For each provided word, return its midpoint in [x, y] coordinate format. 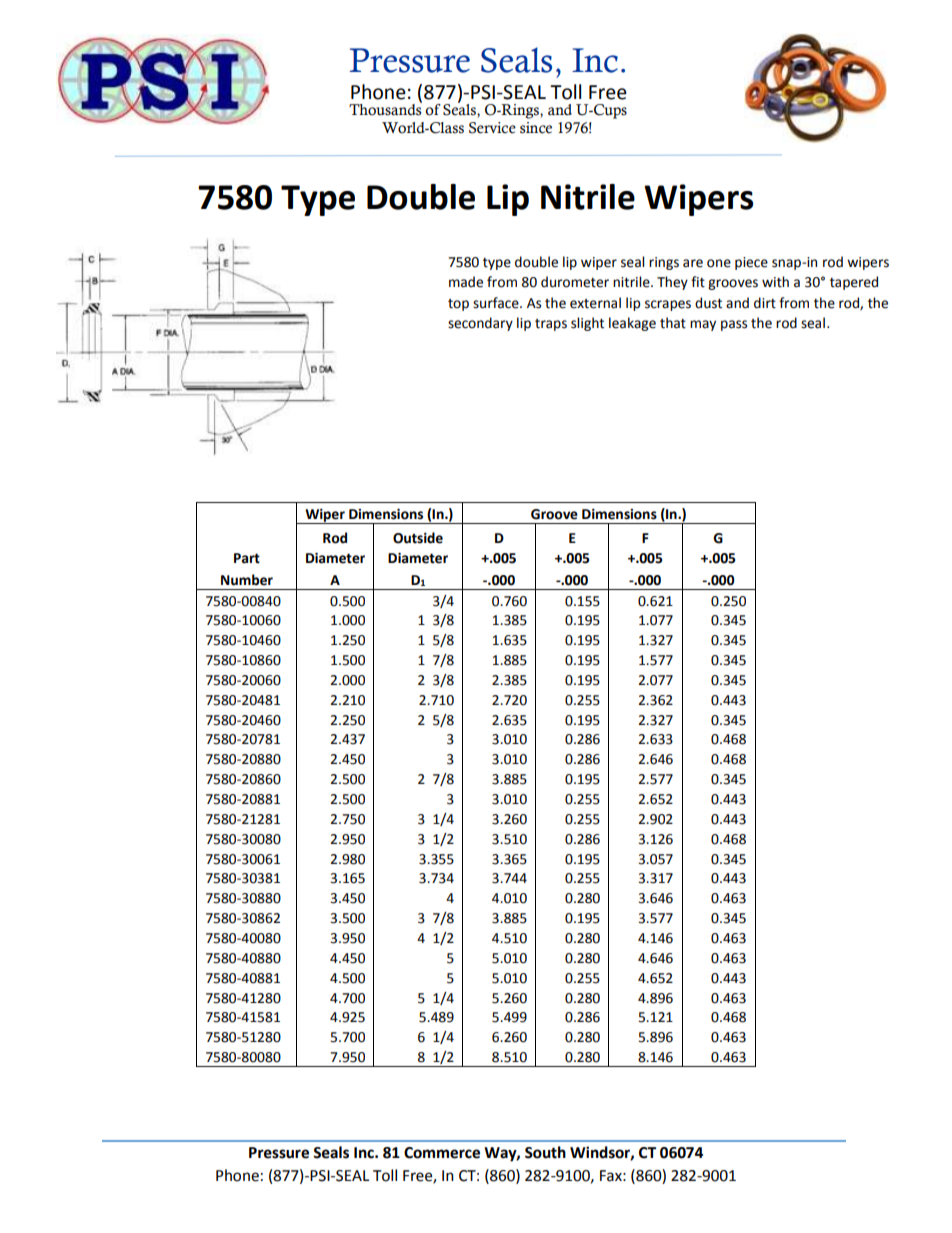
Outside [418, 538]
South [545, 1152]
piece [751, 263]
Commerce [442, 1153]
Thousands [385, 109]
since [536, 128]
